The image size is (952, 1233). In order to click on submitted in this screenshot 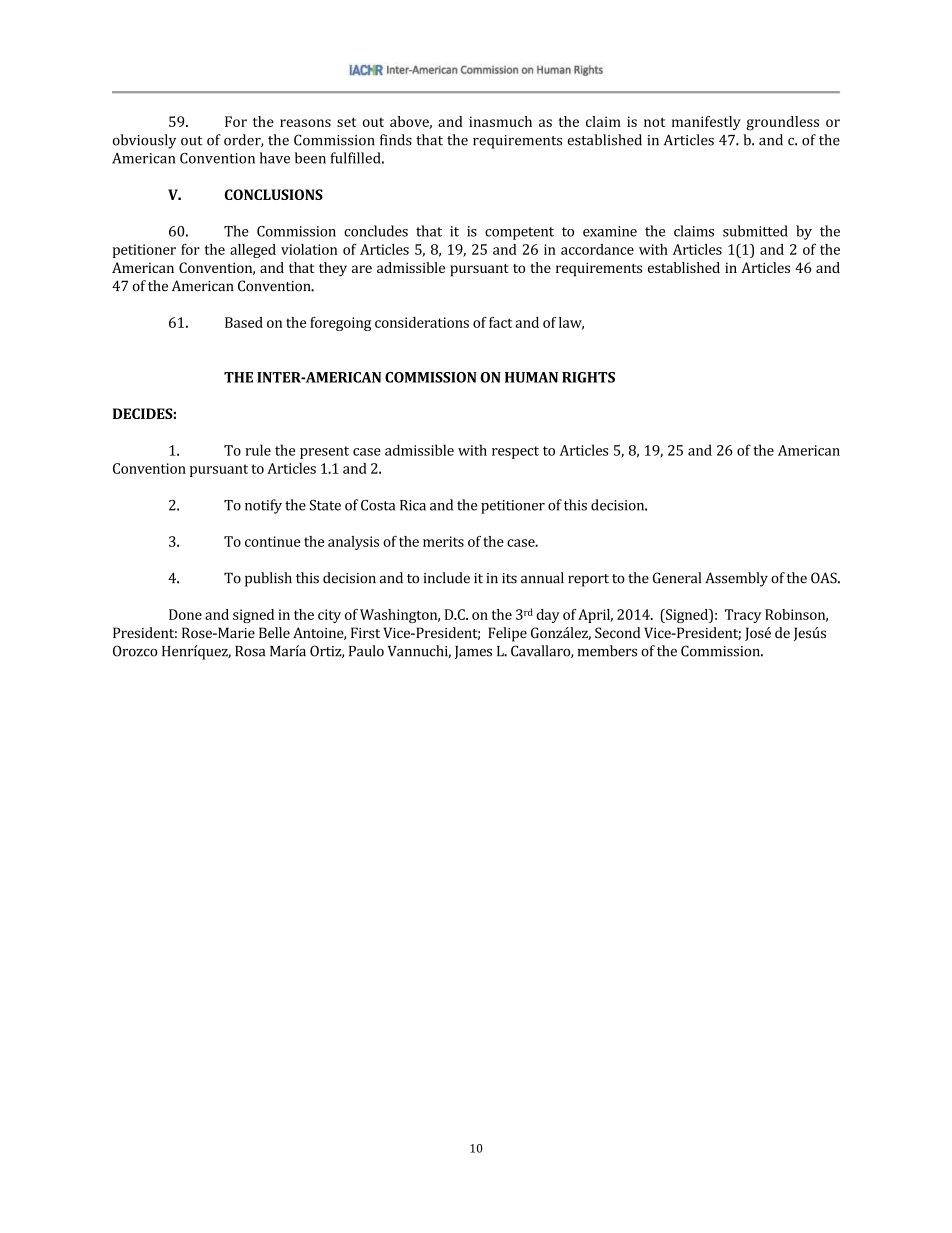, I will do `click(755, 231)`.
